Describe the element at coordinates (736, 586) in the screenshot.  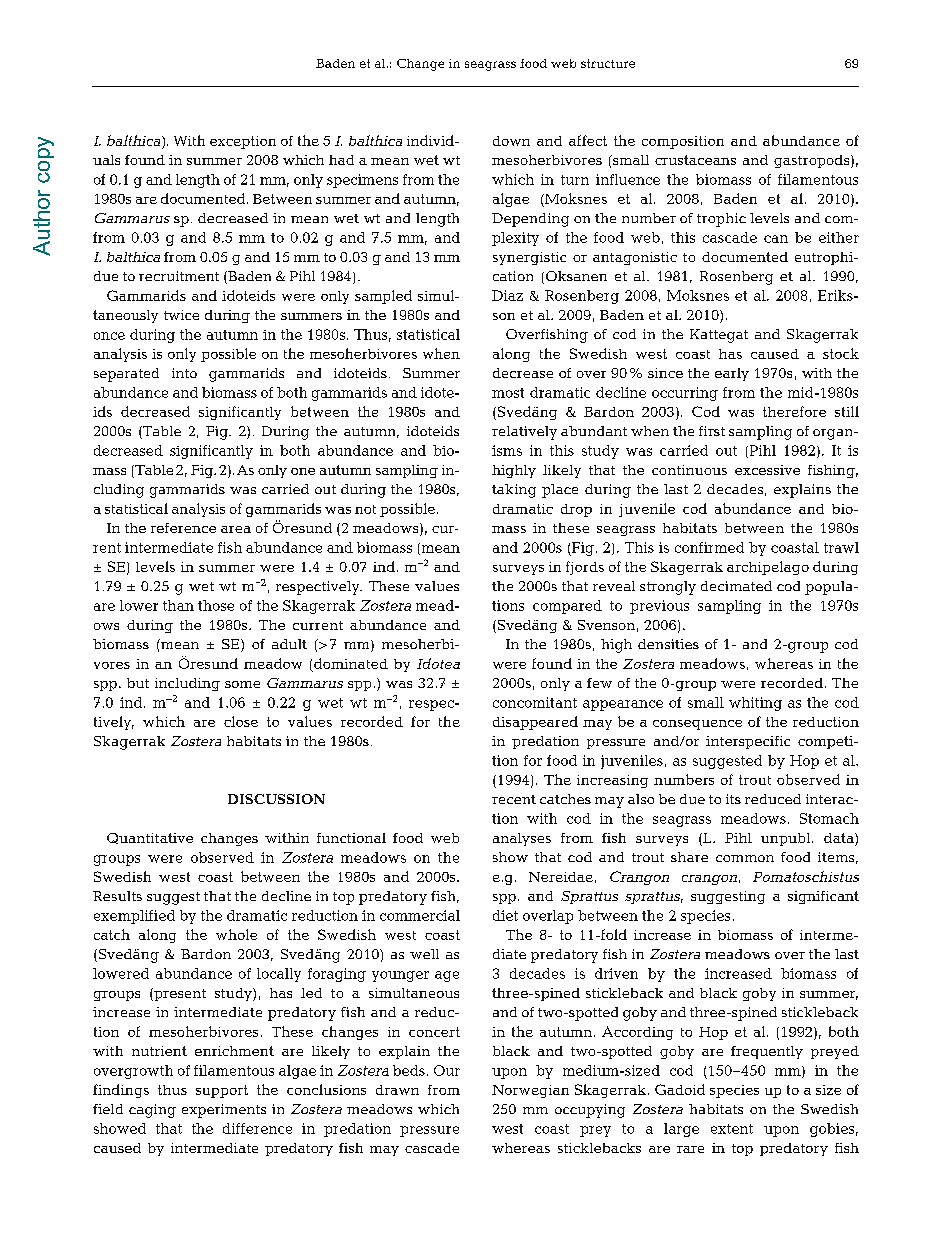
I see `decimated` at that location.
